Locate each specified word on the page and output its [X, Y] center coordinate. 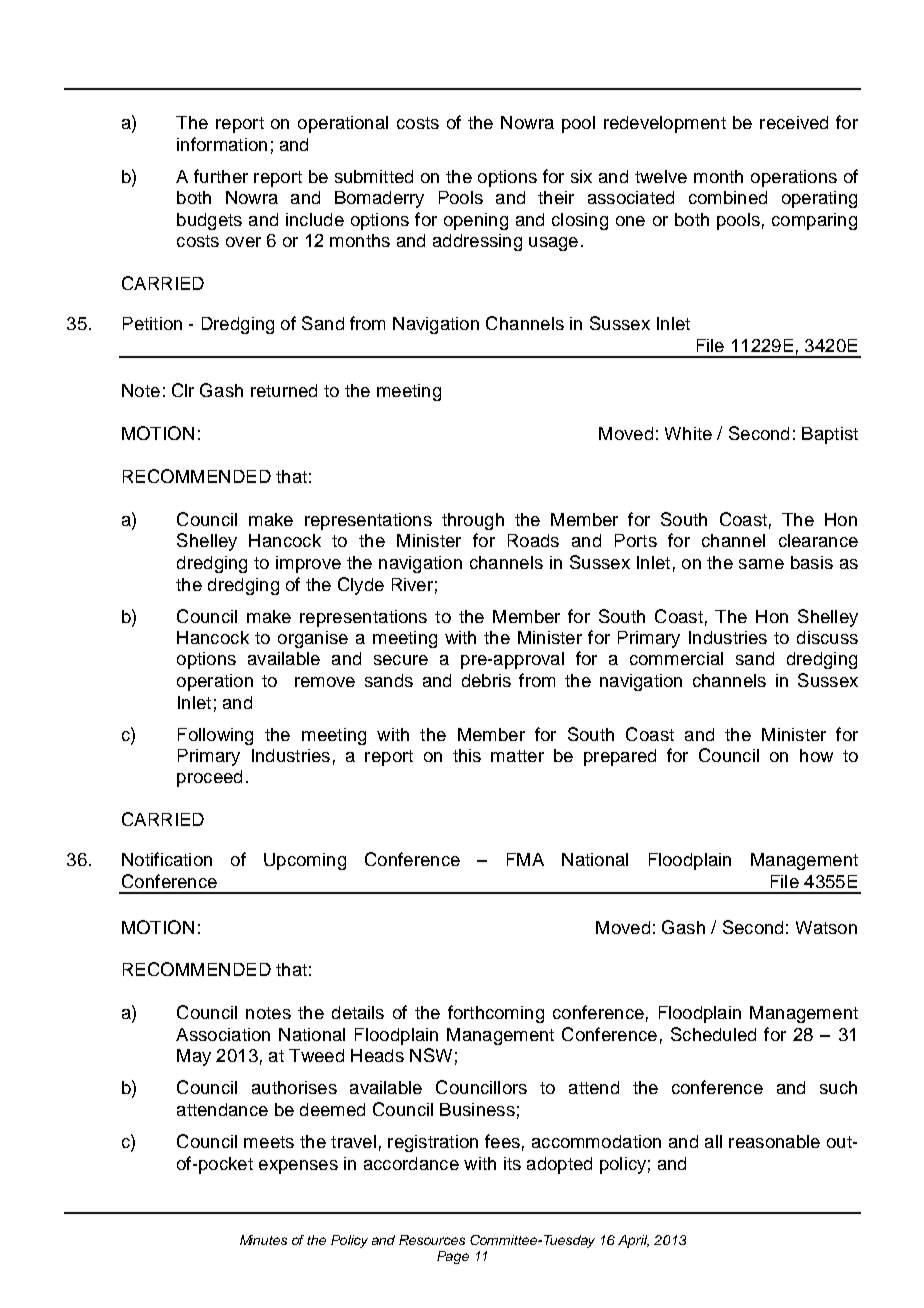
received [794, 122]
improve [308, 564]
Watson [826, 927]
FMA [525, 859]
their [556, 197]
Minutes [263, 1240]
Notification [167, 859]
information [222, 144]
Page [453, 1257]
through [473, 521]
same [761, 564]
